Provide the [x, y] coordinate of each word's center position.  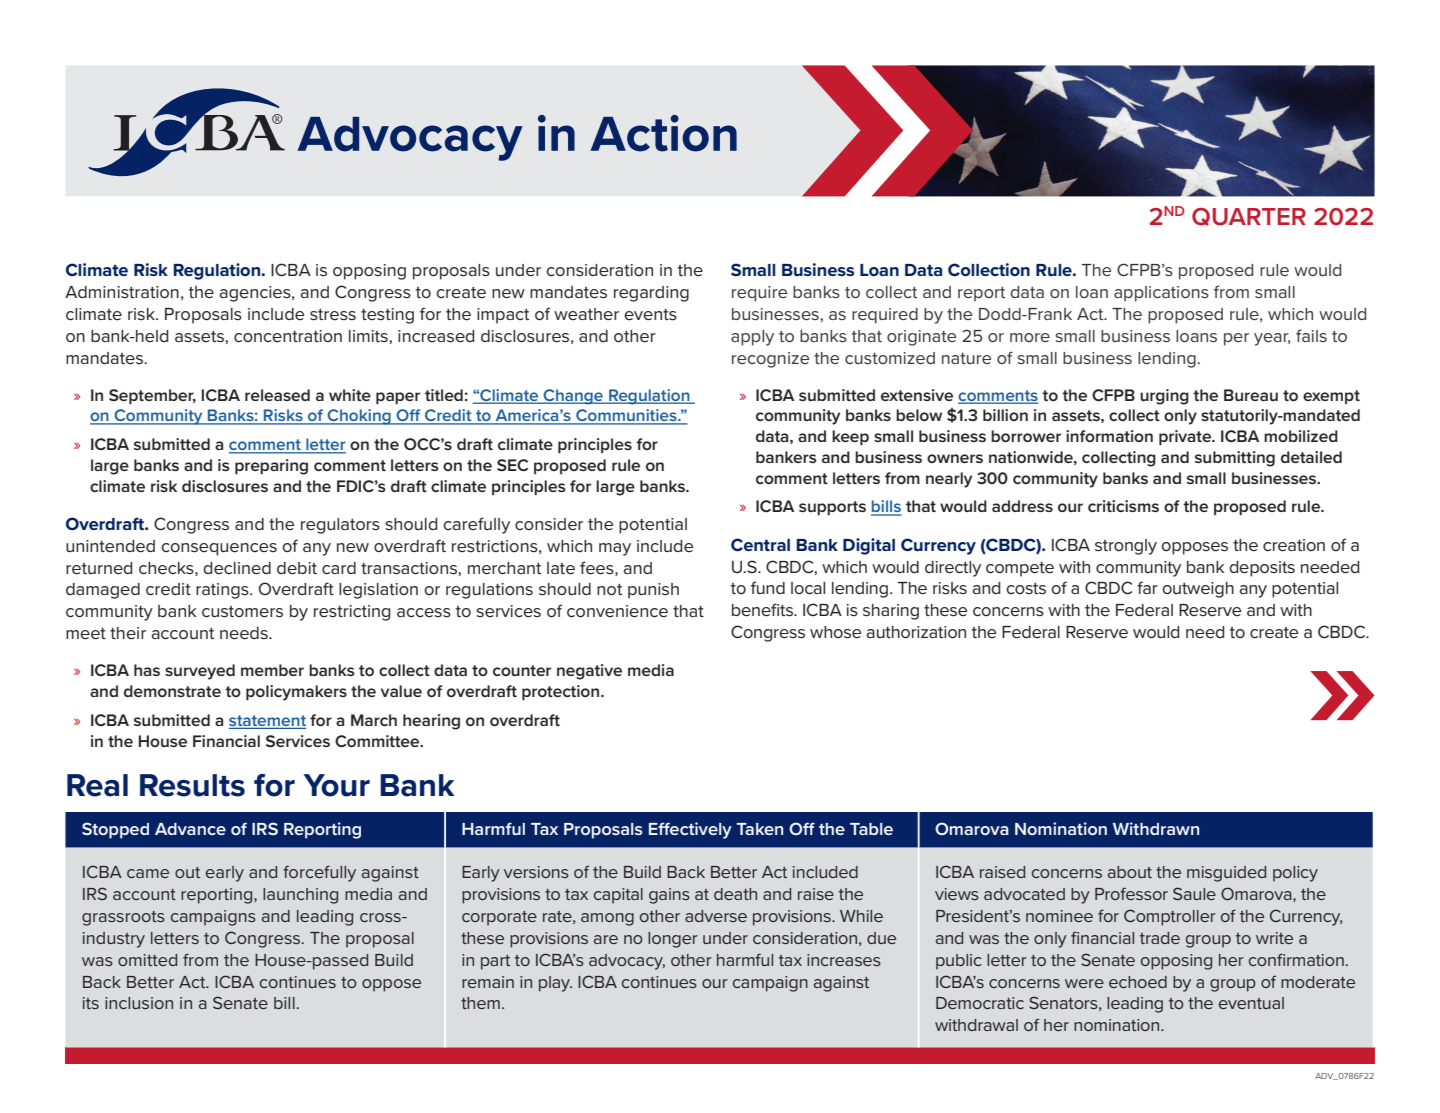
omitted [147, 960]
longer [673, 940]
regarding [651, 294]
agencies [256, 294]
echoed [1138, 982]
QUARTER [1249, 217]
